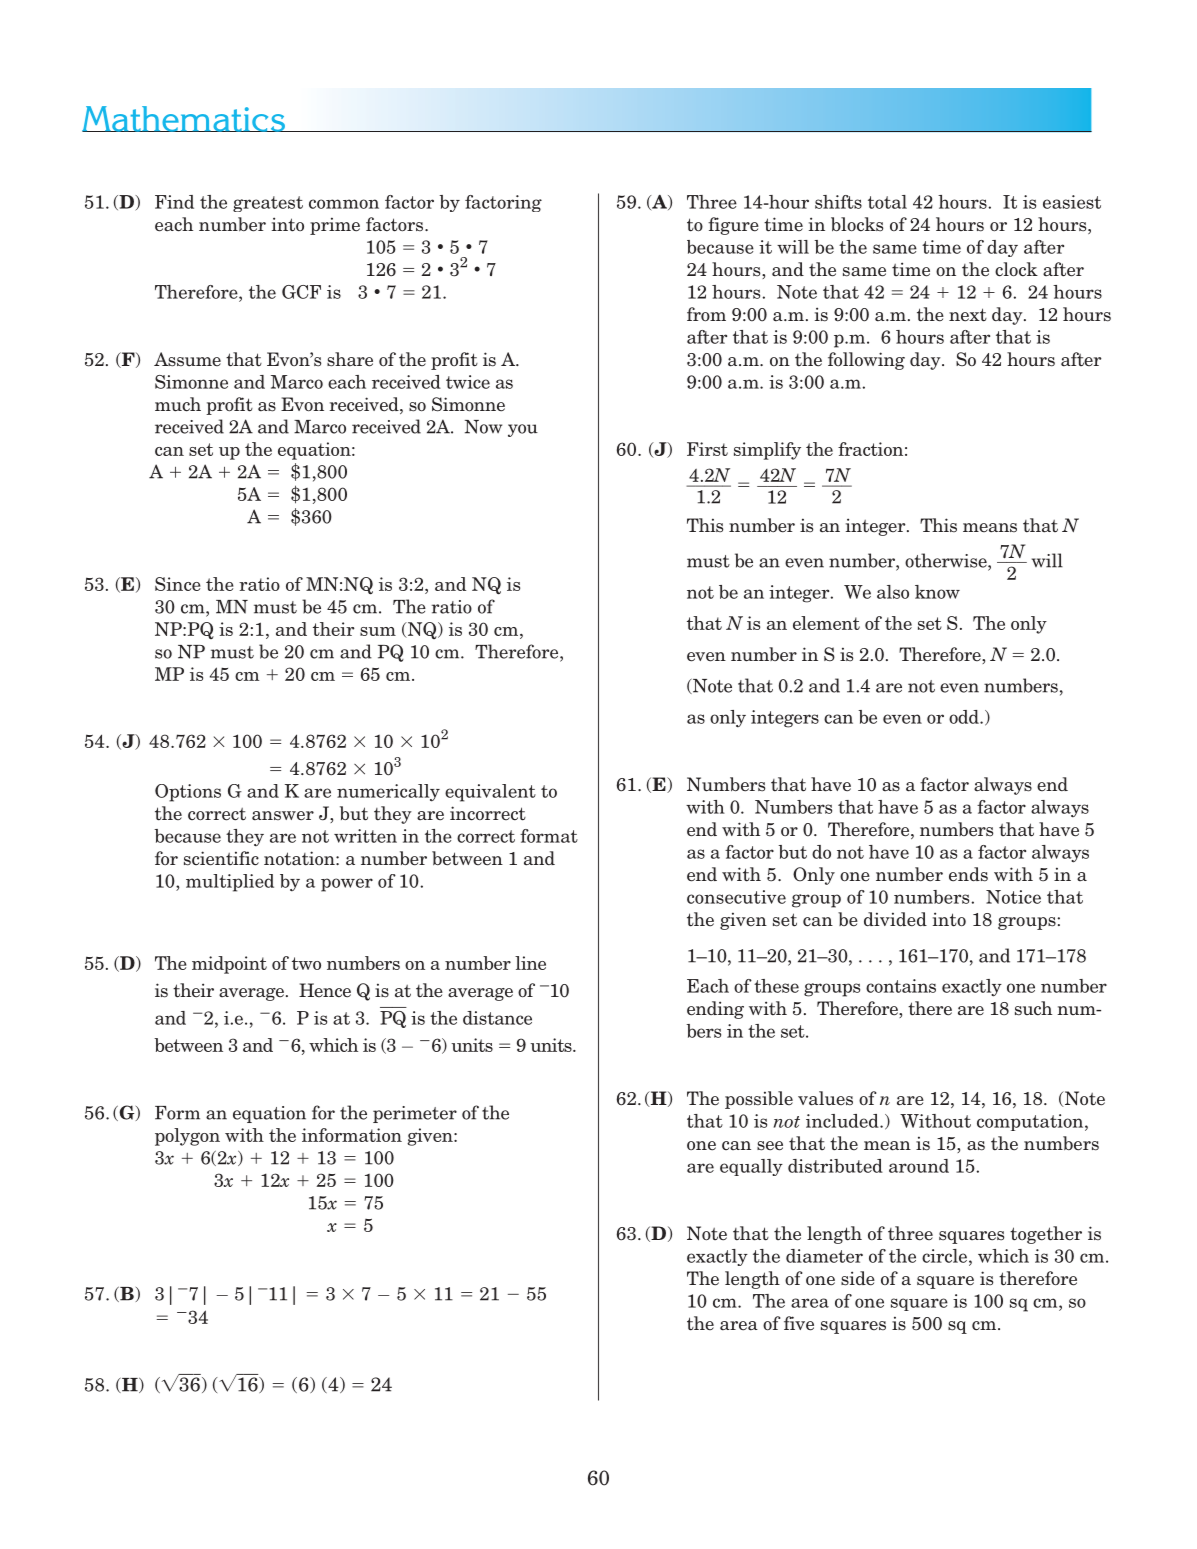 The height and width of the screenshot is (1549, 1197). I want to click on First, so click(707, 449).
